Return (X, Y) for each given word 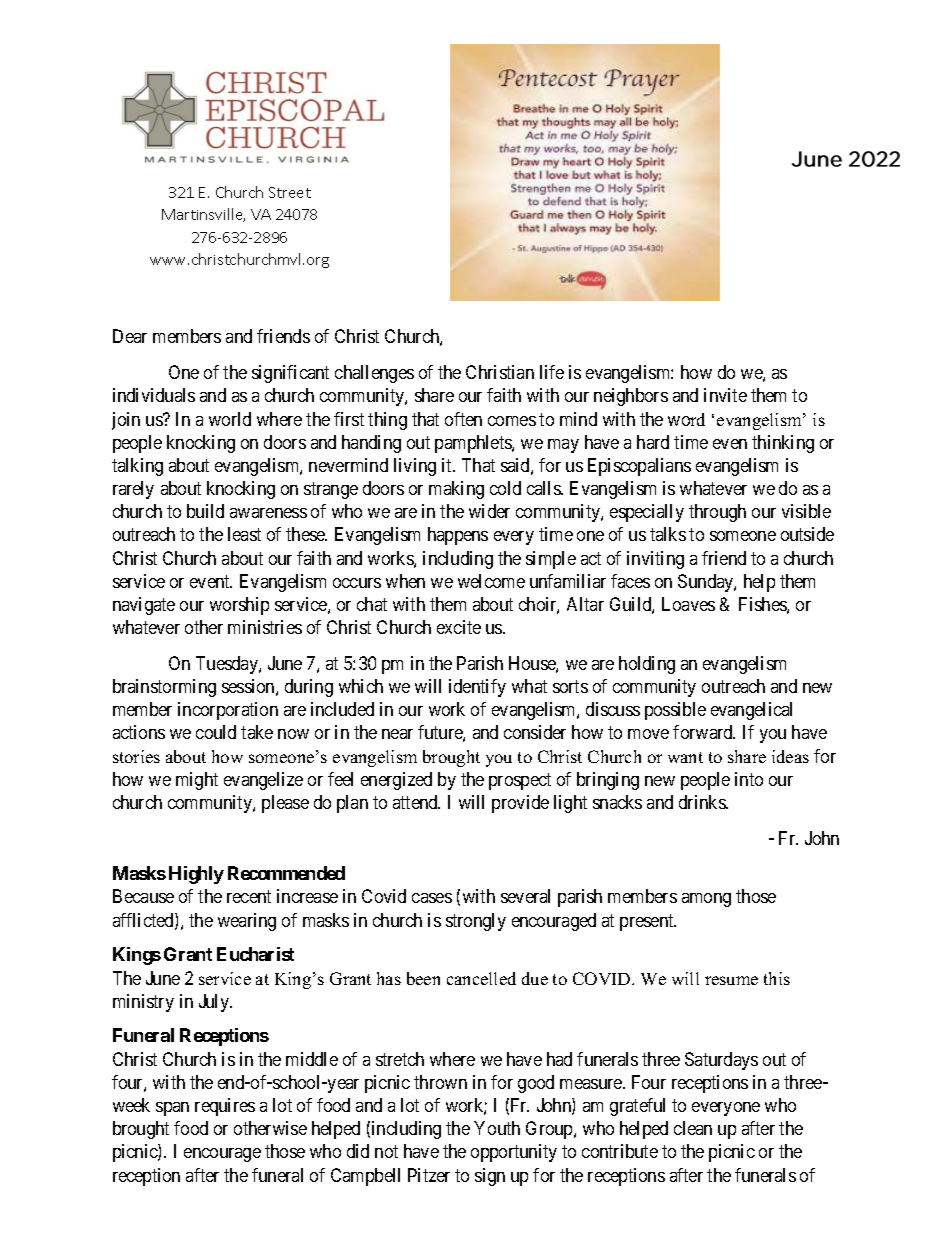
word (686, 419)
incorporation (228, 711)
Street (290, 192)
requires (225, 1107)
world (230, 419)
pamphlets (474, 444)
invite (725, 395)
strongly (476, 922)
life (552, 372)
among (706, 900)
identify (477, 688)
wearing (247, 922)
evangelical (751, 711)
